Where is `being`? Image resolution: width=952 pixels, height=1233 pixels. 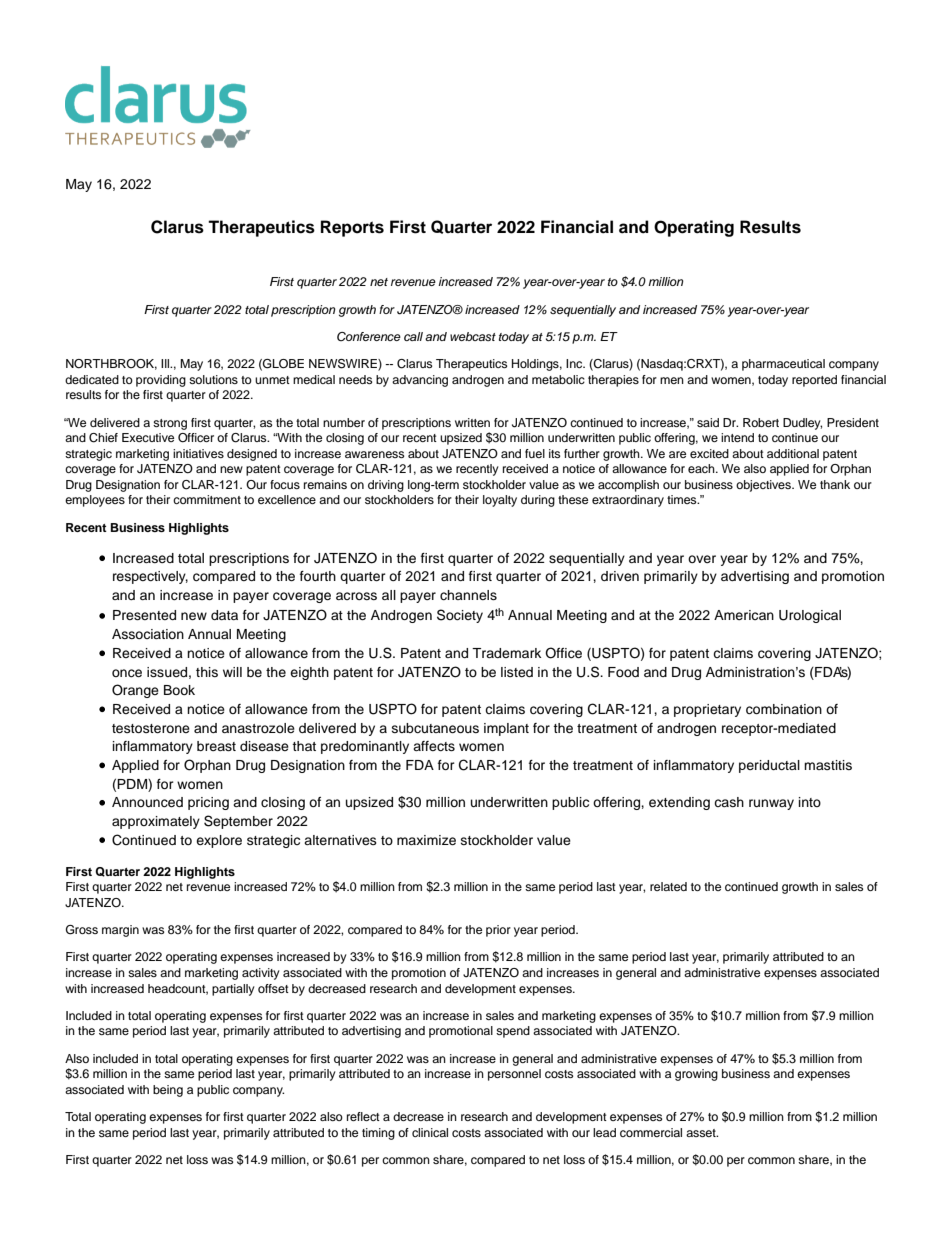 being is located at coordinates (168, 1091).
